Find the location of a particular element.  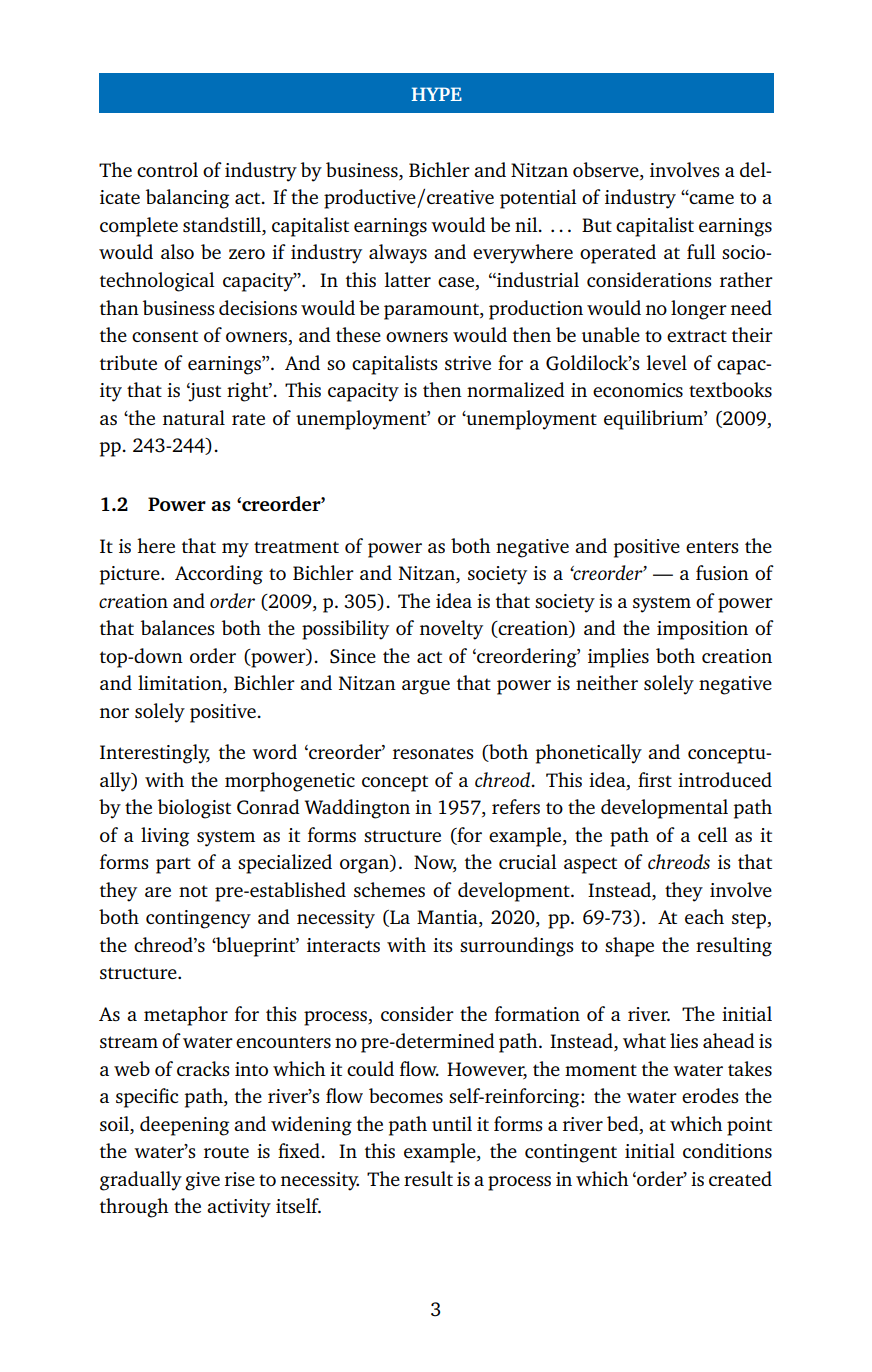

until is located at coordinates (452, 1123).
